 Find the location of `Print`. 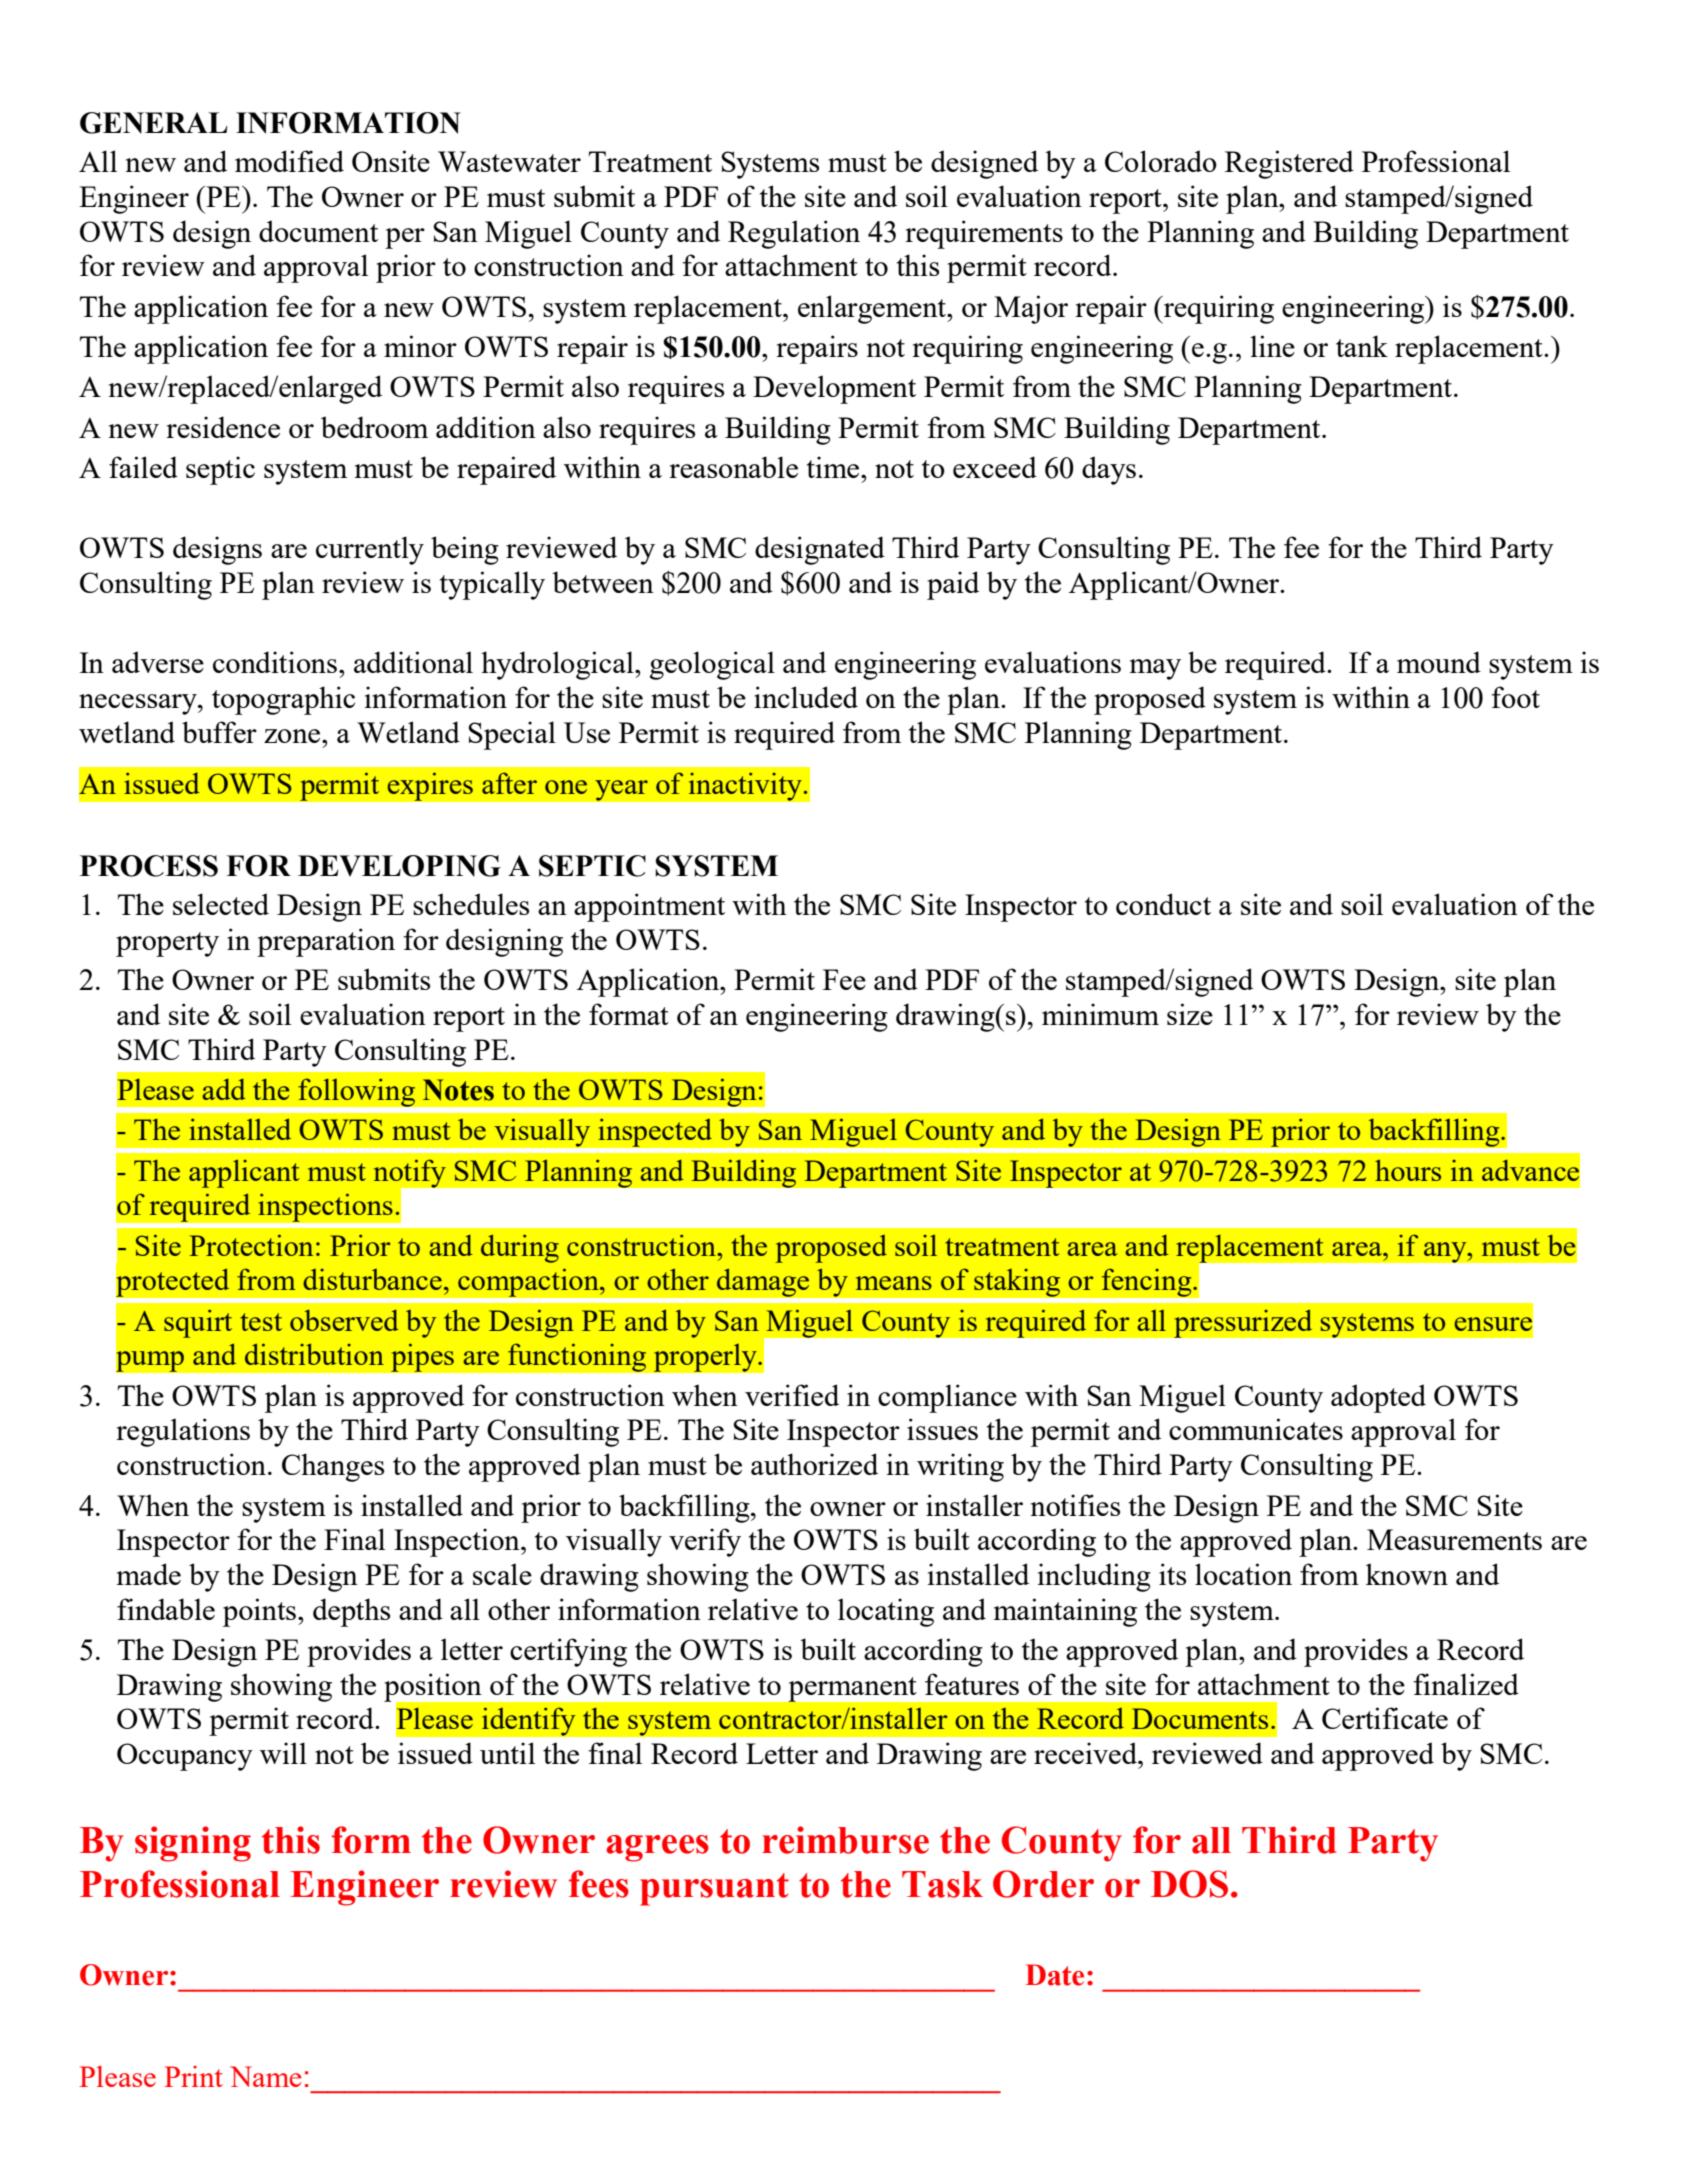

Print is located at coordinates (193, 2076).
